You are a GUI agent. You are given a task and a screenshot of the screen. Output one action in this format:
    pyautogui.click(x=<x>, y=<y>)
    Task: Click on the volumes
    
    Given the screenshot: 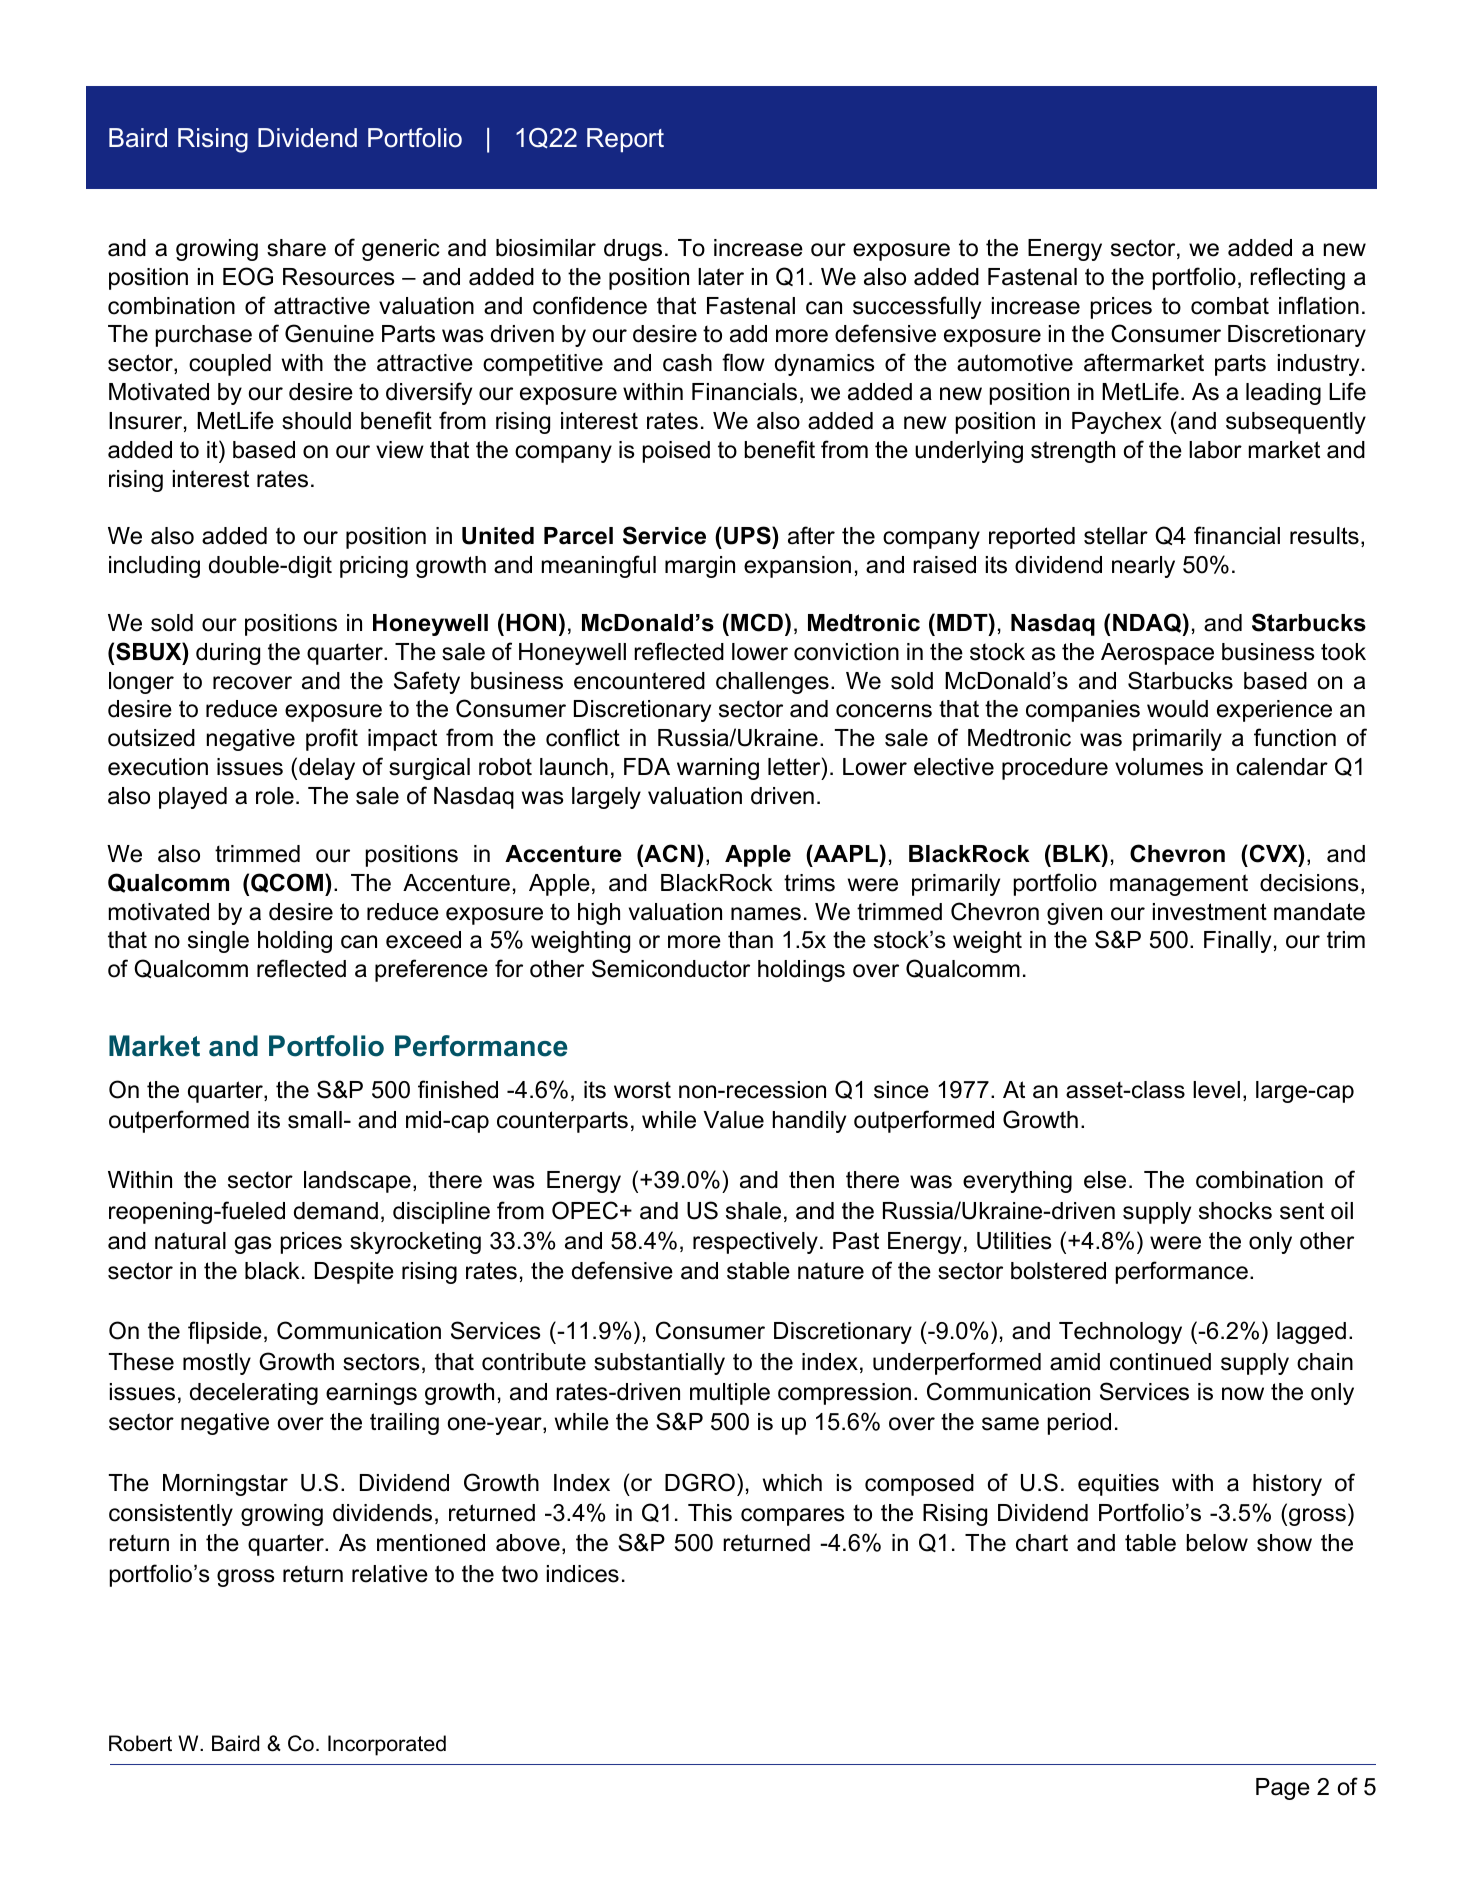 What is the action you would take?
    pyautogui.click(x=1159, y=767)
